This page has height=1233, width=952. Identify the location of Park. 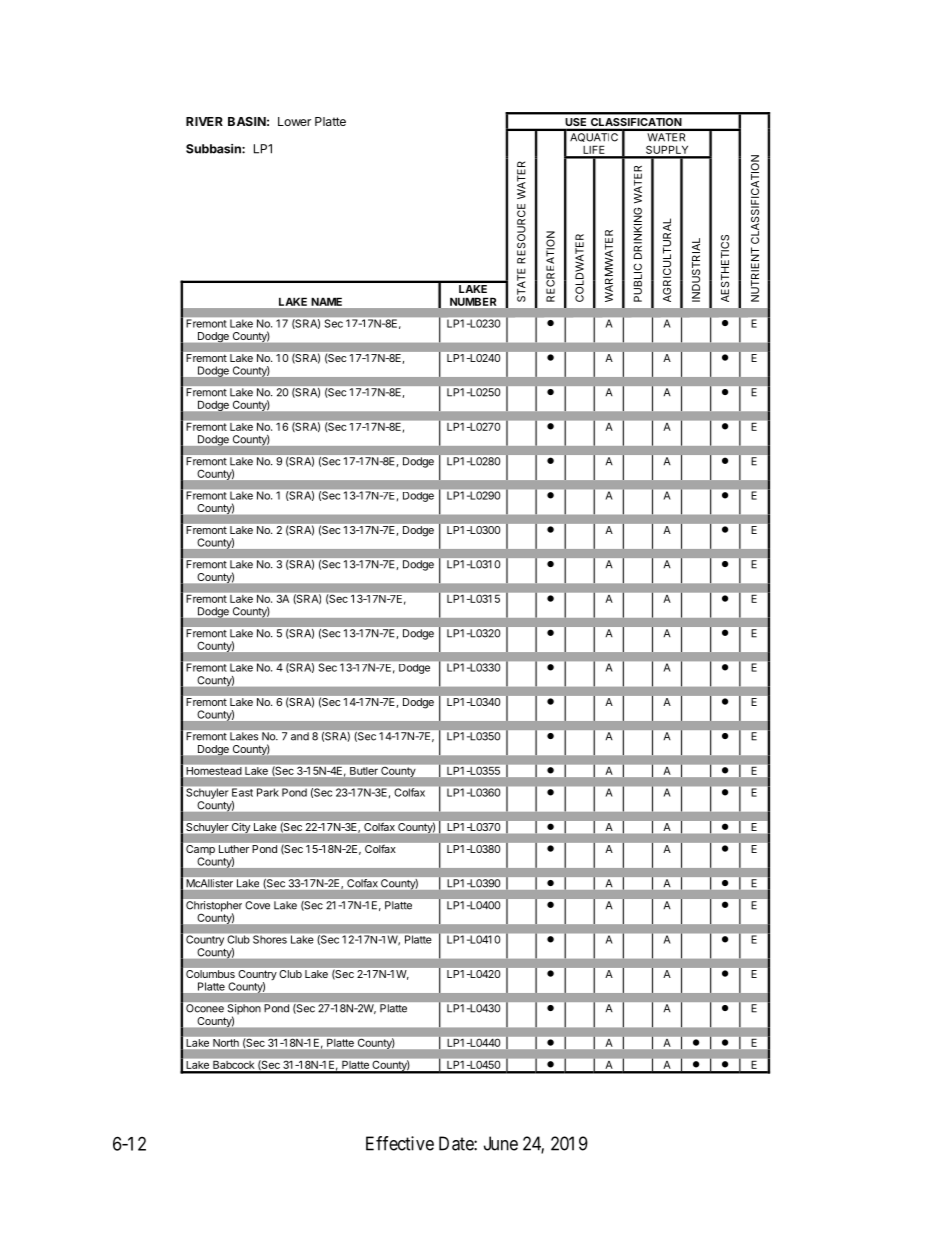
(267, 792).
